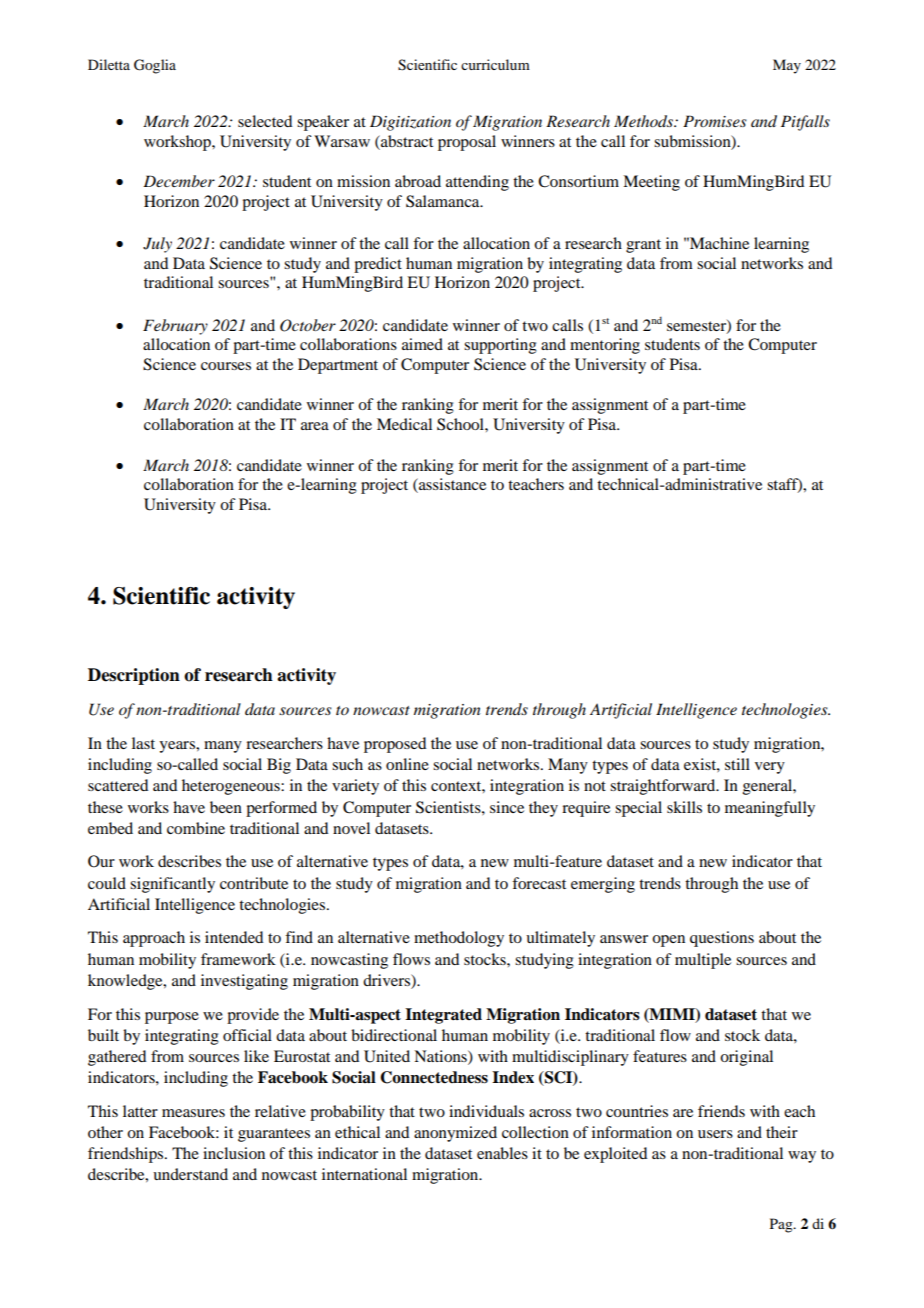 The width and height of the screenshot is (924, 1308). What do you see at coordinates (265, 121) in the screenshot?
I see `selected` at bounding box center [265, 121].
